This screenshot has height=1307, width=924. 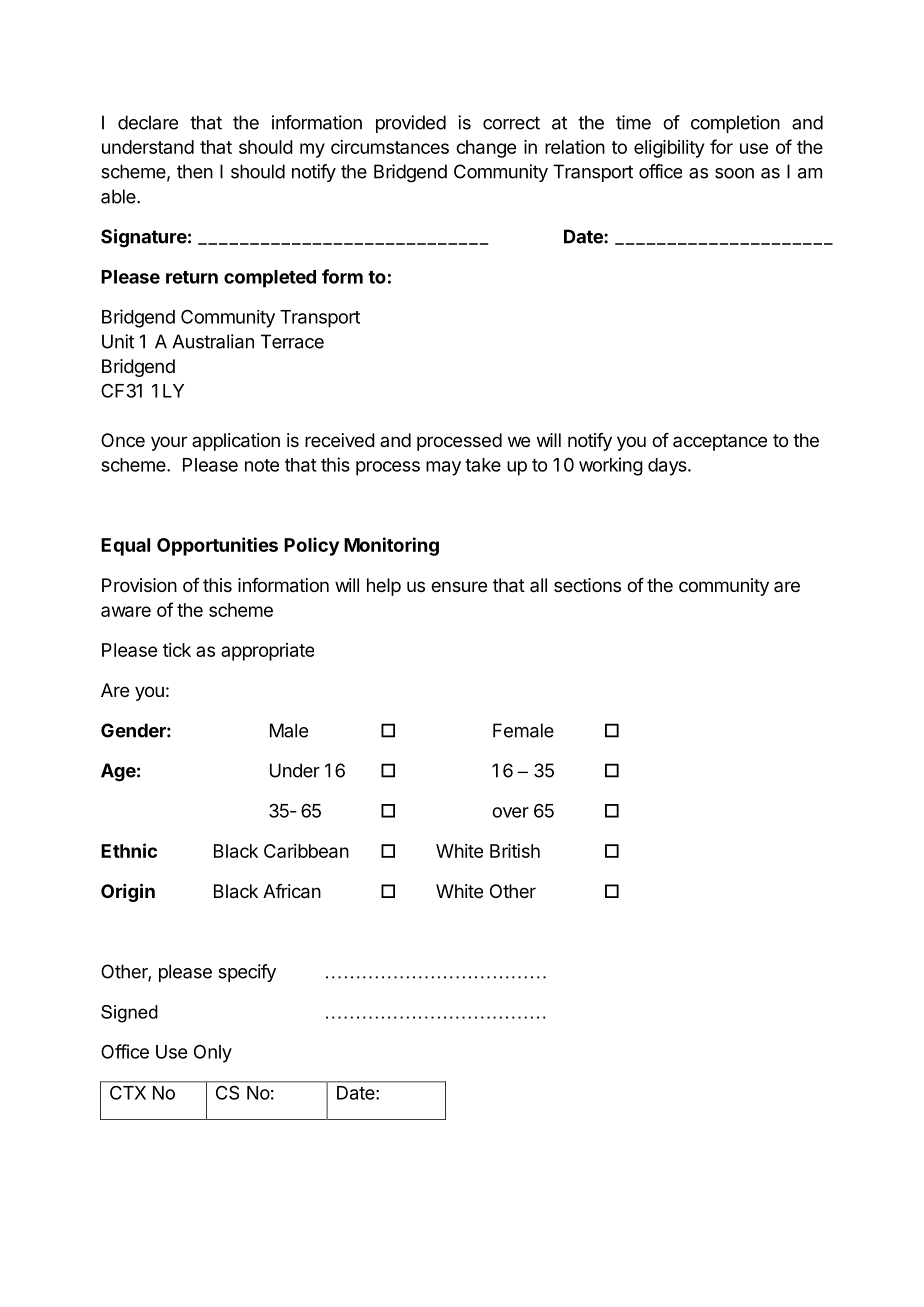 What do you see at coordinates (213, 341) in the screenshot?
I see `Australian` at bounding box center [213, 341].
